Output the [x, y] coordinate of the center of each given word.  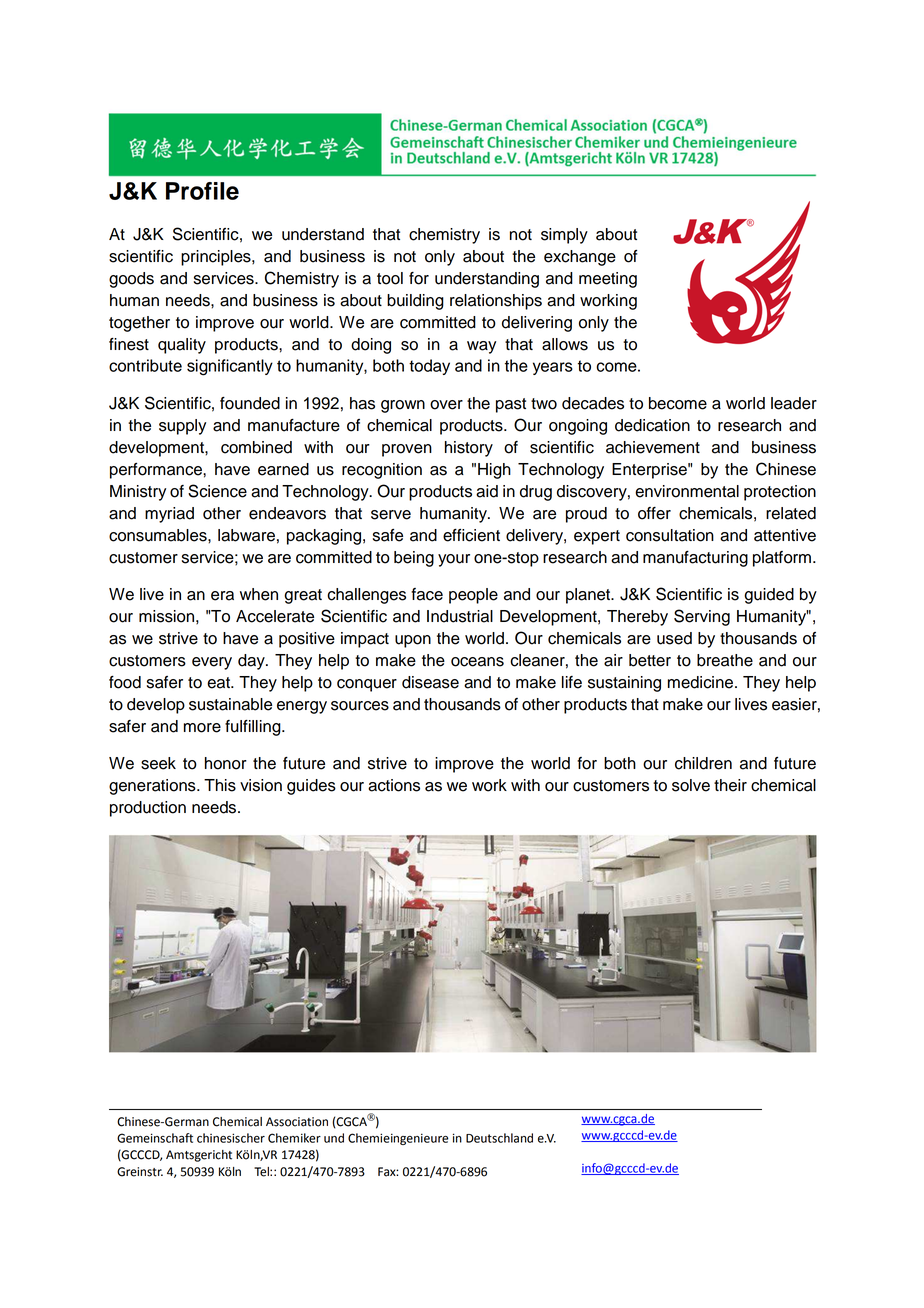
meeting [608, 280]
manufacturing [695, 559]
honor [226, 763]
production [148, 809]
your [454, 560]
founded [250, 403]
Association [297, 1122]
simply [564, 236]
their [730, 785]
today [429, 367]
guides [311, 787]
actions [394, 785]
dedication [652, 425]
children [703, 763]
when [259, 594]
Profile [202, 191]
